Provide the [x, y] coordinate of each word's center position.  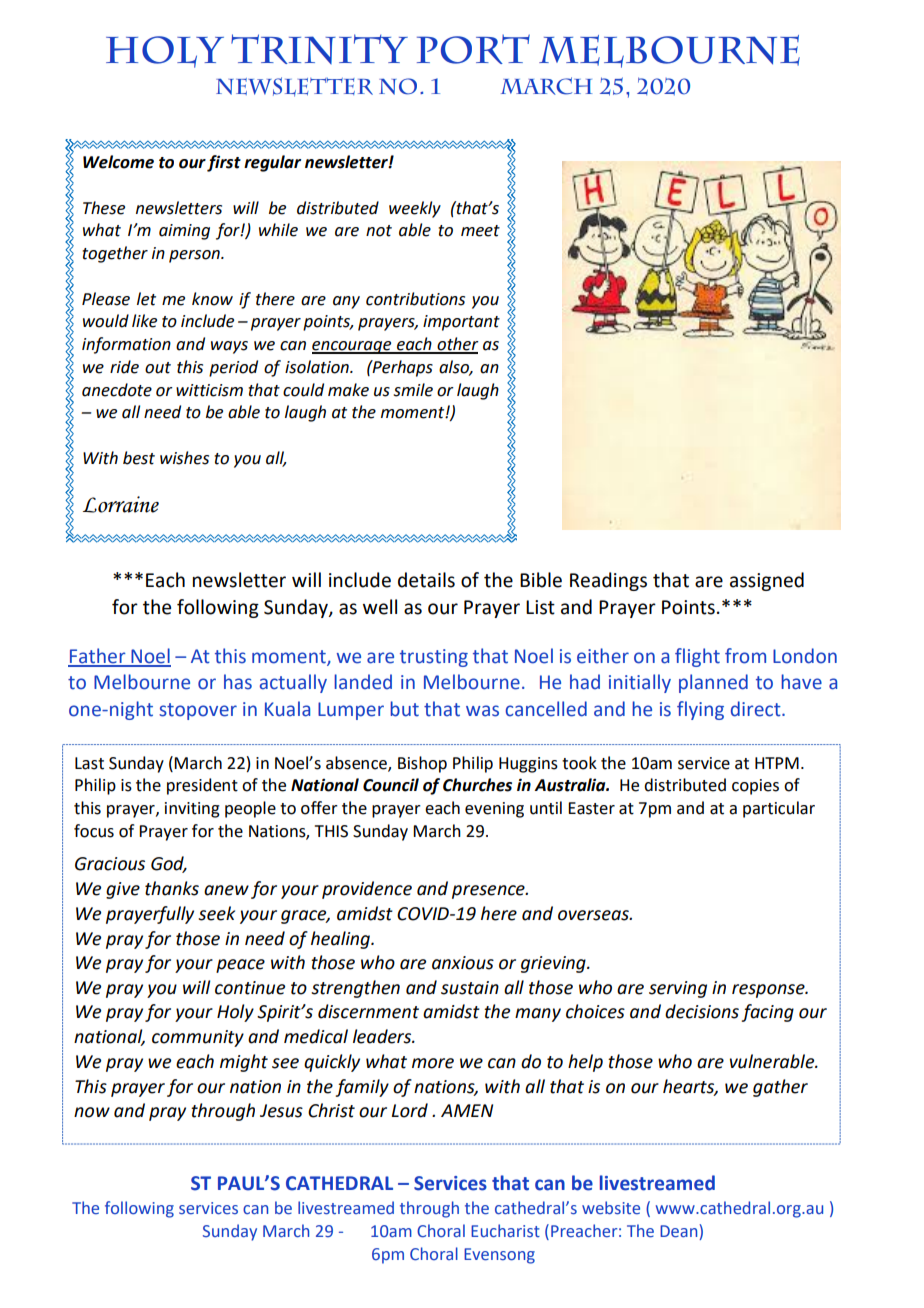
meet [480, 231]
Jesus [281, 1111]
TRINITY [319, 49]
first [224, 163]
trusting [434, 658]
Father [98, 657]
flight [697, 657]
